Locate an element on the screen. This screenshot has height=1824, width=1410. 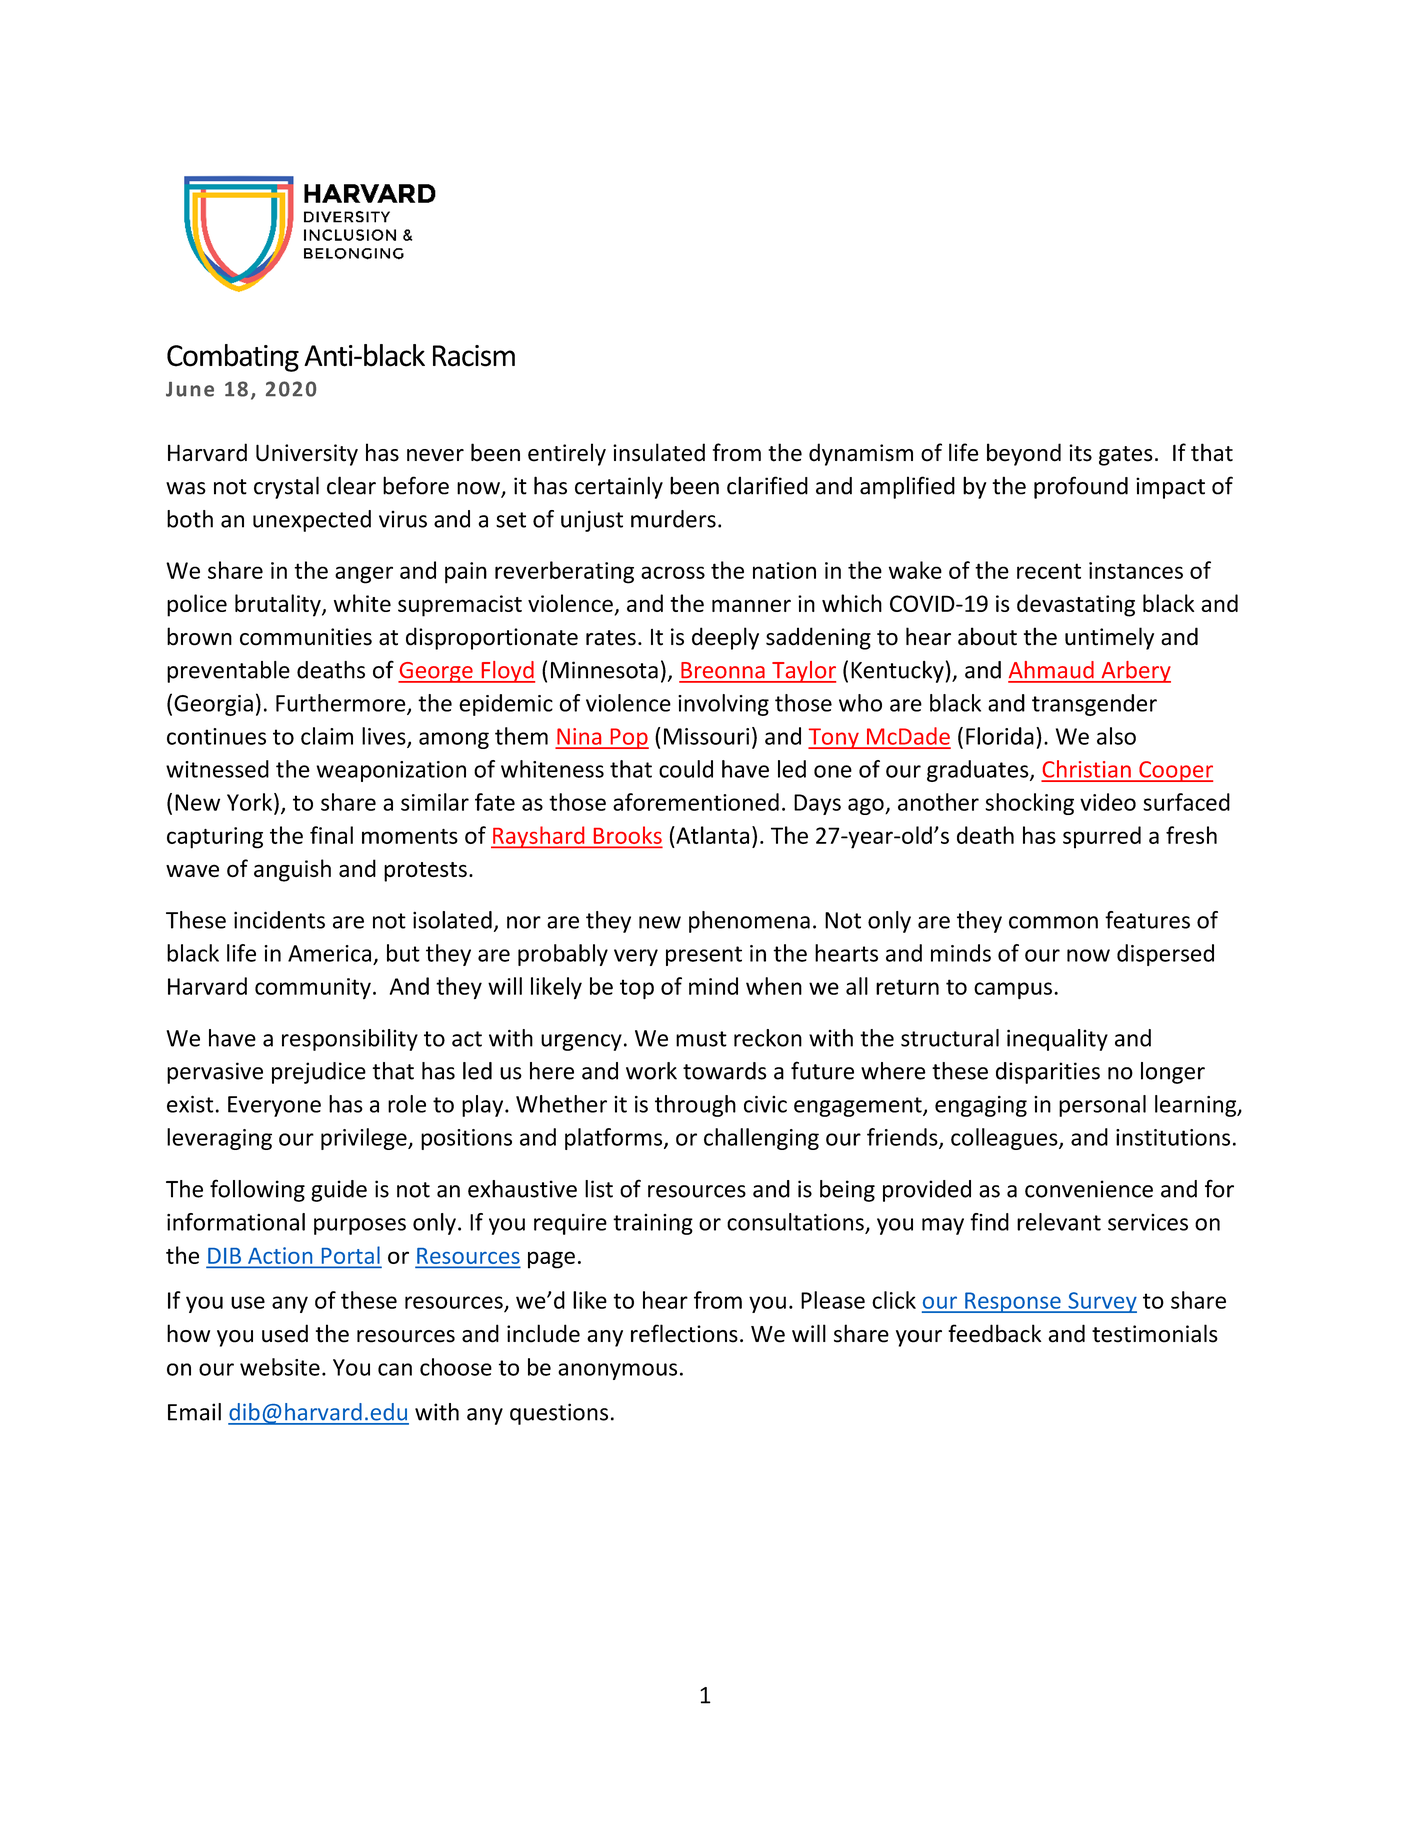
across is located at coordinates (673, 572).
